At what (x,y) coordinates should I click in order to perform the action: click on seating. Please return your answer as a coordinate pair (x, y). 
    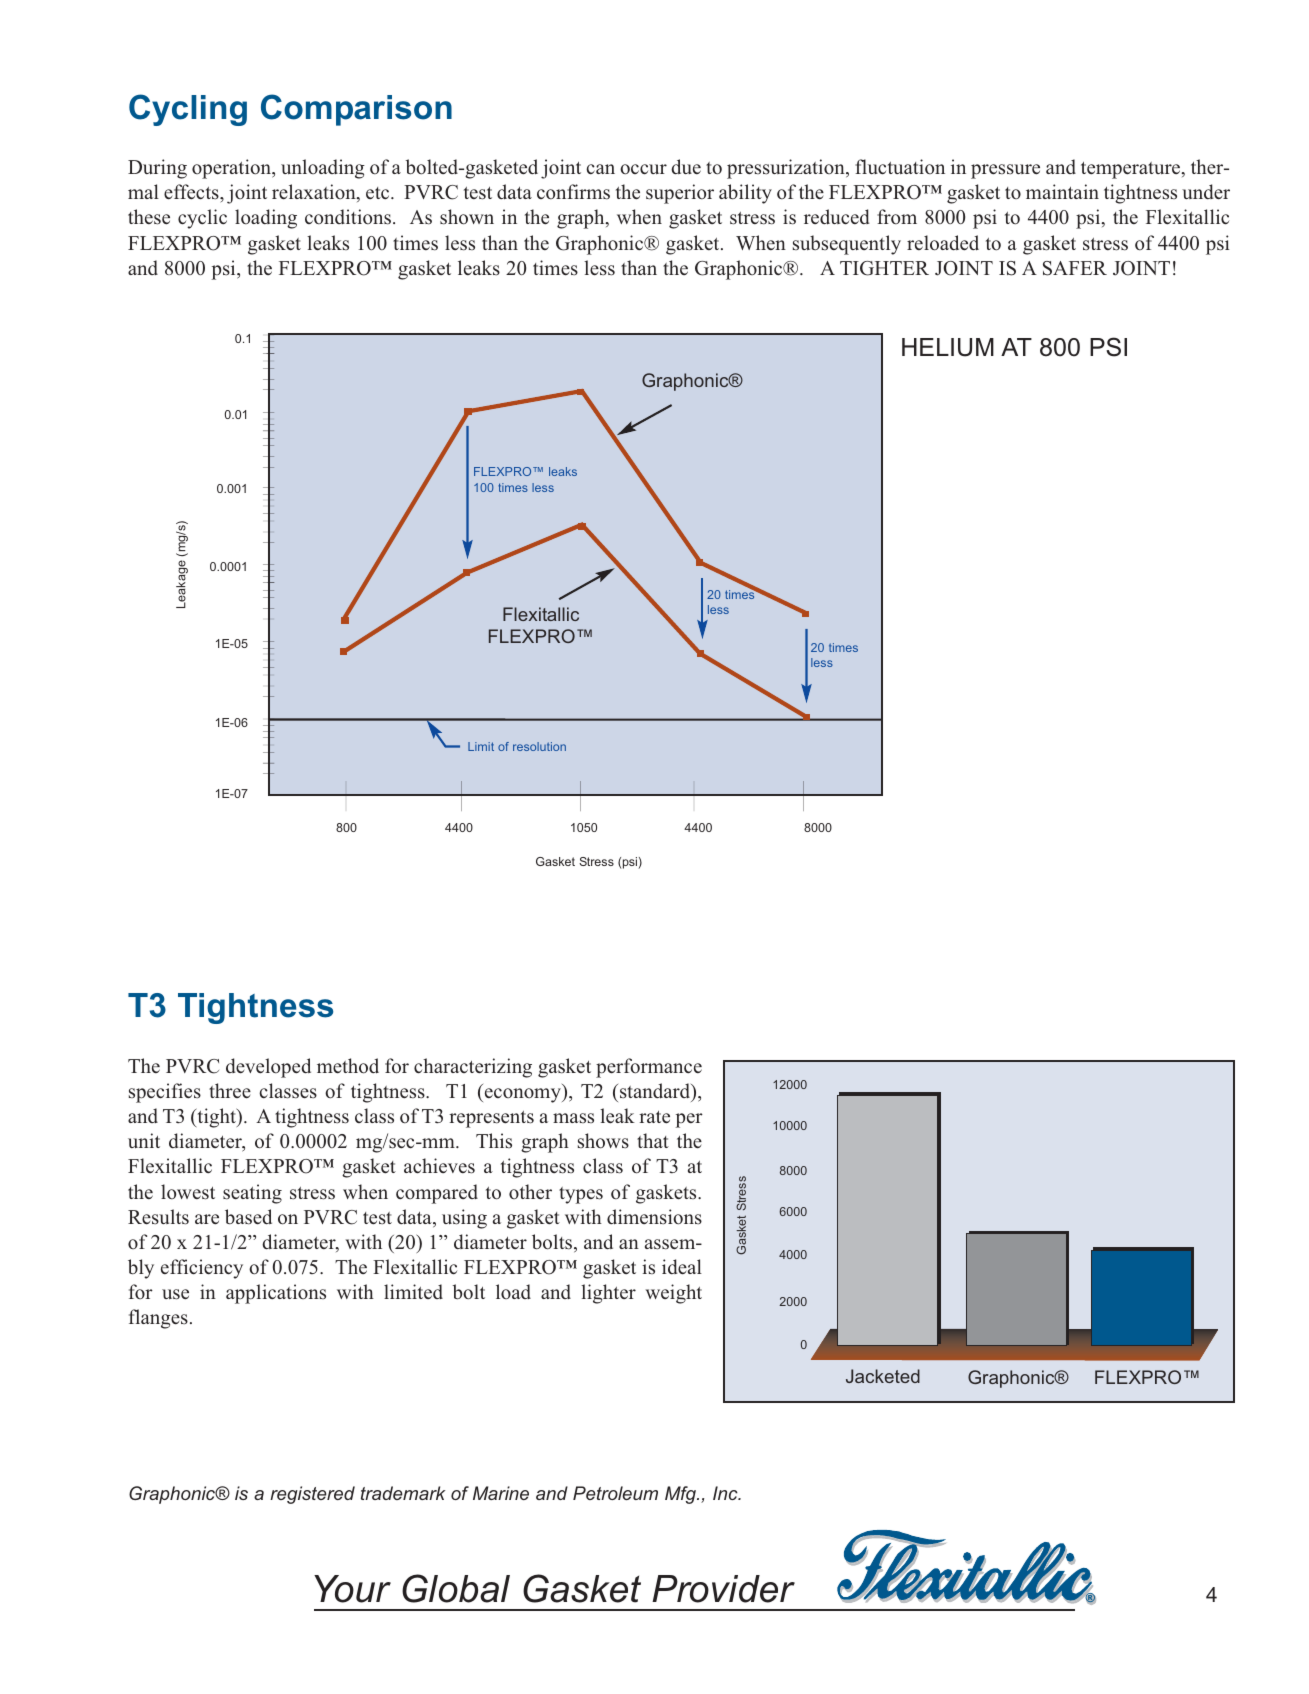
    Looking at the image, I should click on (252, 1194).
